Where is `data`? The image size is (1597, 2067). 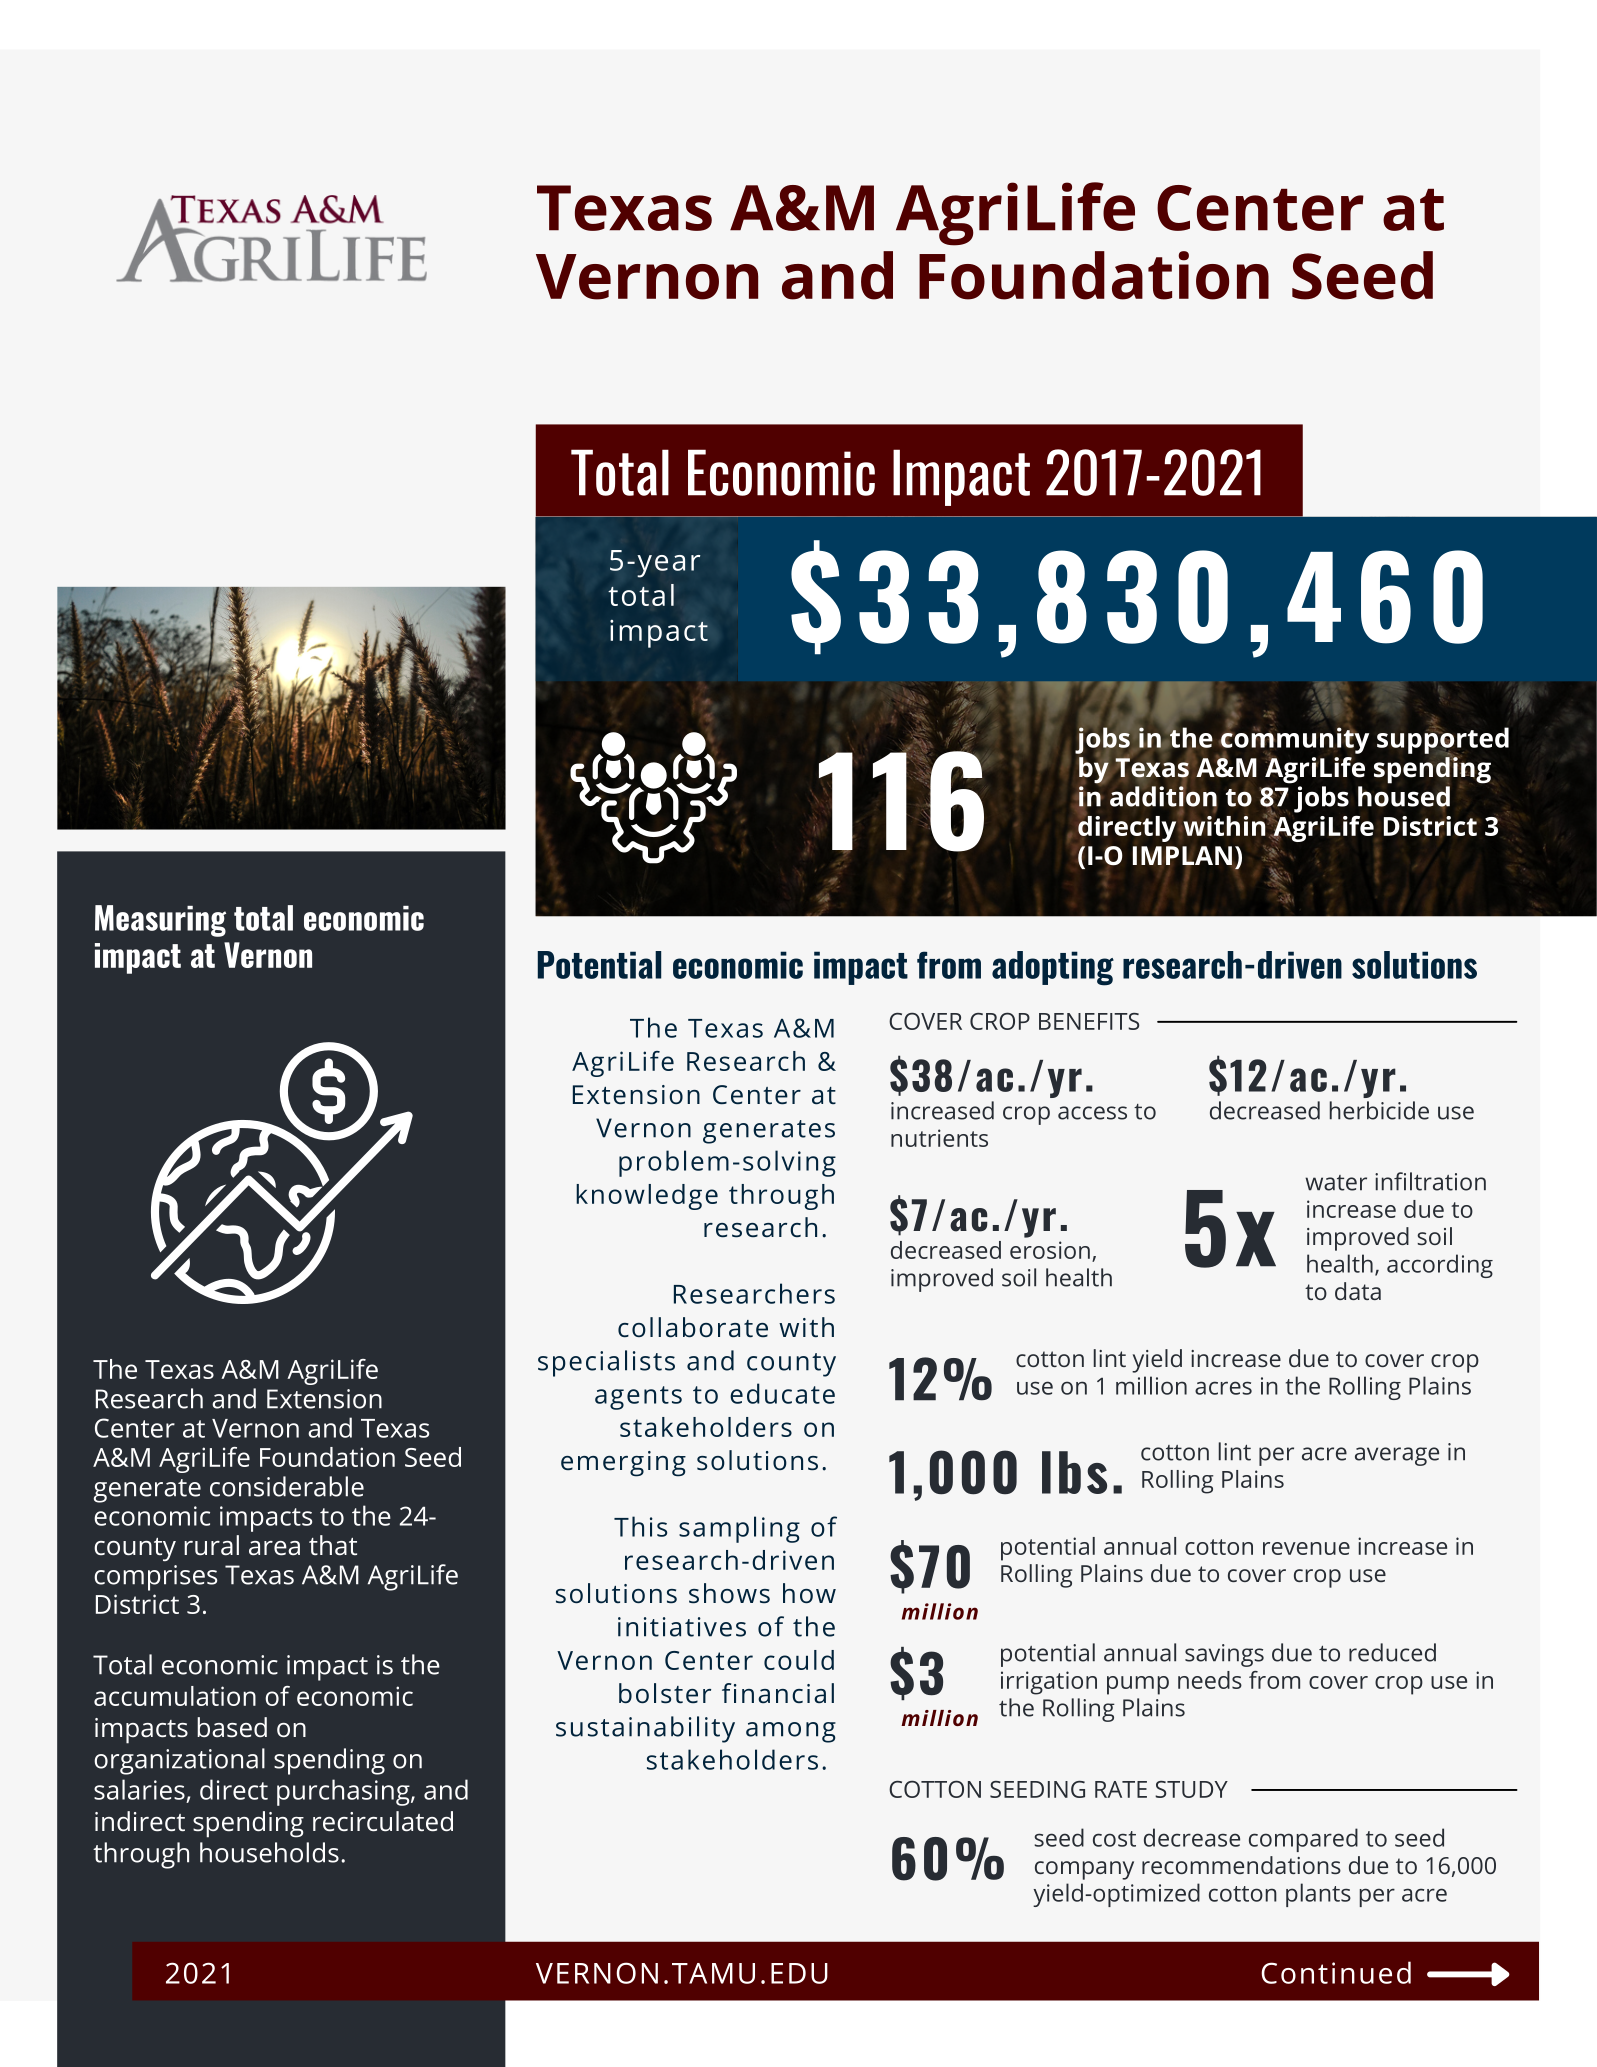
data is located at coordinates (1358, 1291).
